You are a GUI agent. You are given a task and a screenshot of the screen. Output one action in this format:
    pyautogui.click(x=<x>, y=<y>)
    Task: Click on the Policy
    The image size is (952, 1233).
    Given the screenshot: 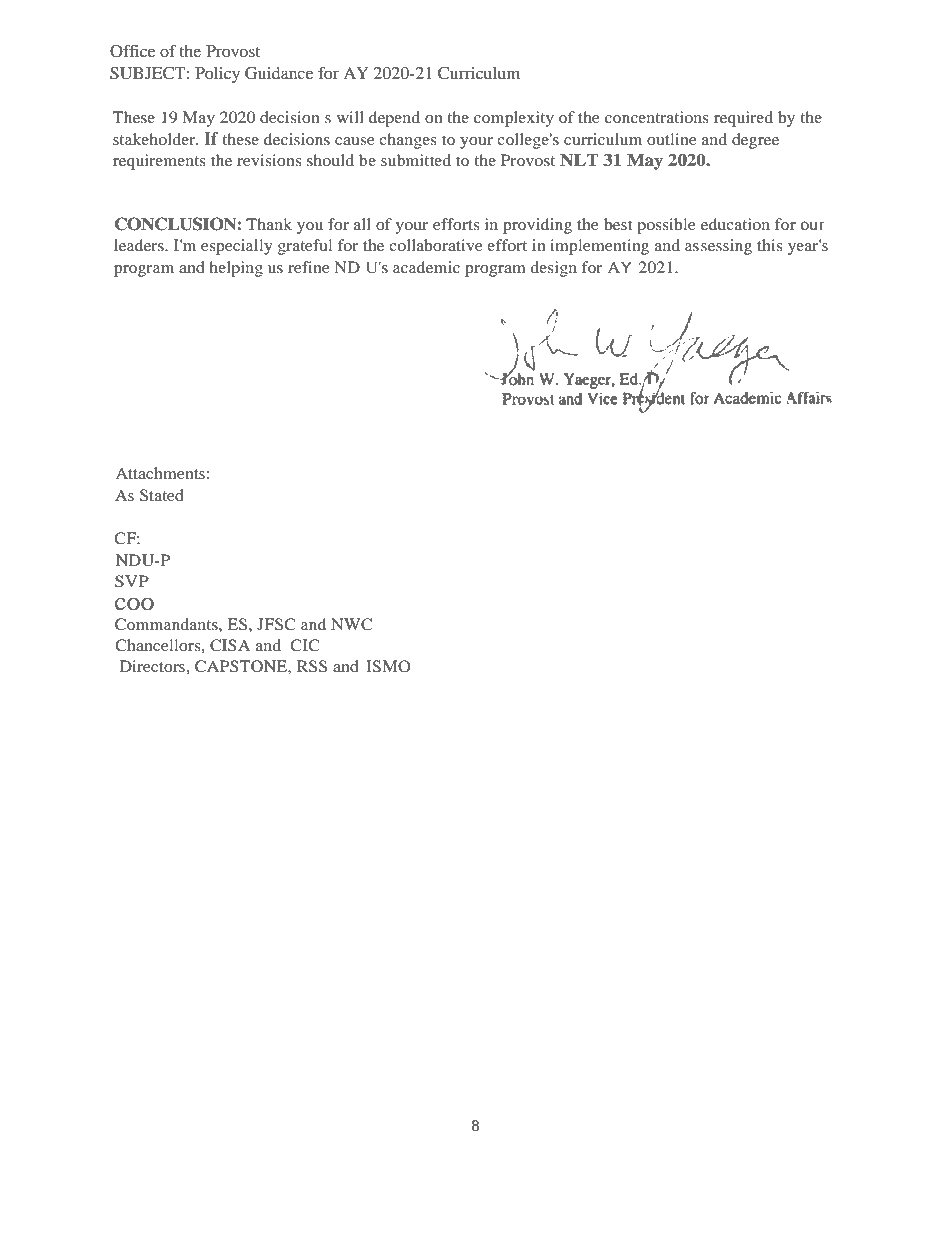 What is the action you would take?
    pyautogui.click(x=217, y=75)
